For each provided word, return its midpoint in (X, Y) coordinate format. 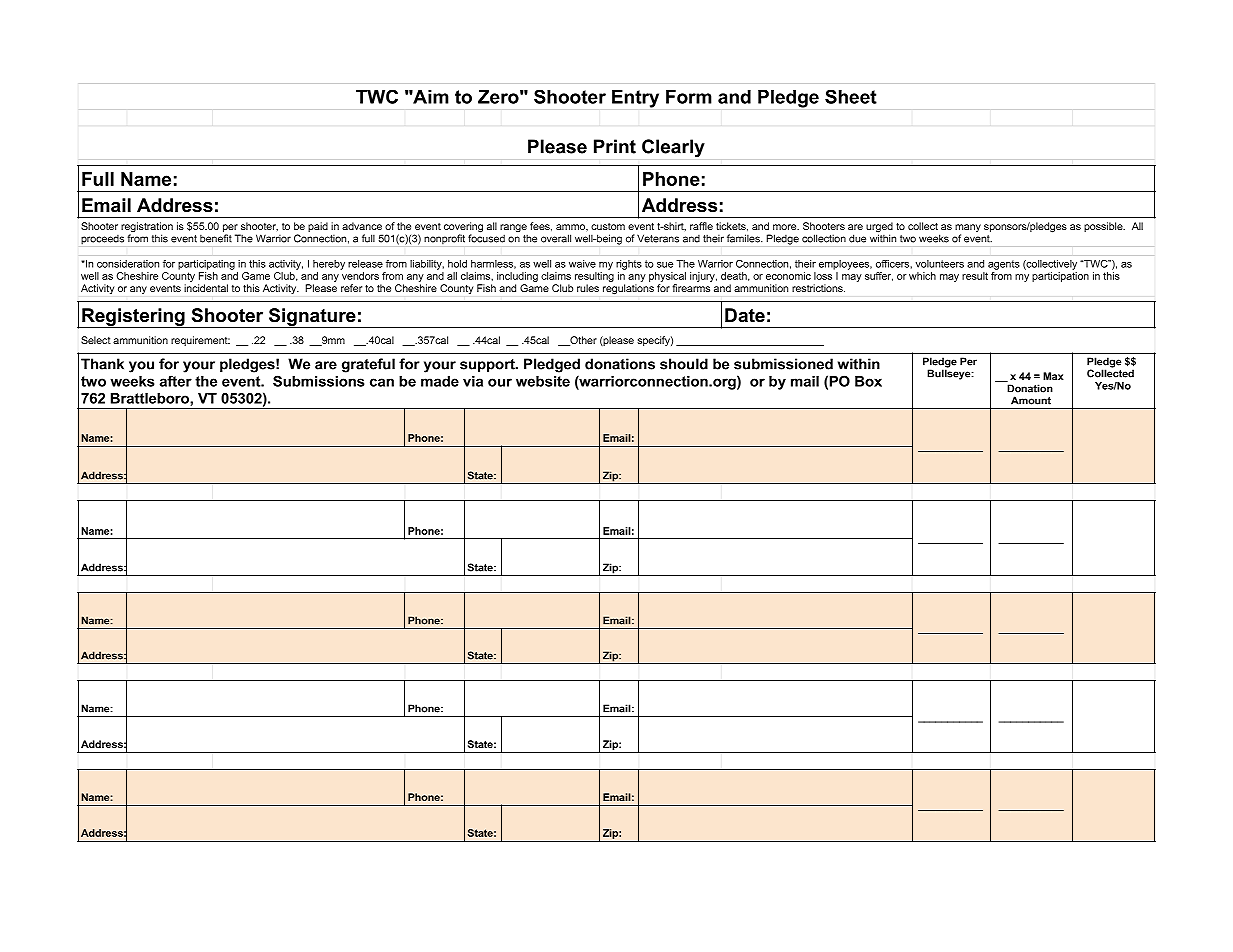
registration (147, 228)
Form (689, 97)
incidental (206, 288)
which (922, 276)
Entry (635, 99)
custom (608, 226)
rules (588, 288)
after (176, 381)
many (968, 229)
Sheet (851, 97)
